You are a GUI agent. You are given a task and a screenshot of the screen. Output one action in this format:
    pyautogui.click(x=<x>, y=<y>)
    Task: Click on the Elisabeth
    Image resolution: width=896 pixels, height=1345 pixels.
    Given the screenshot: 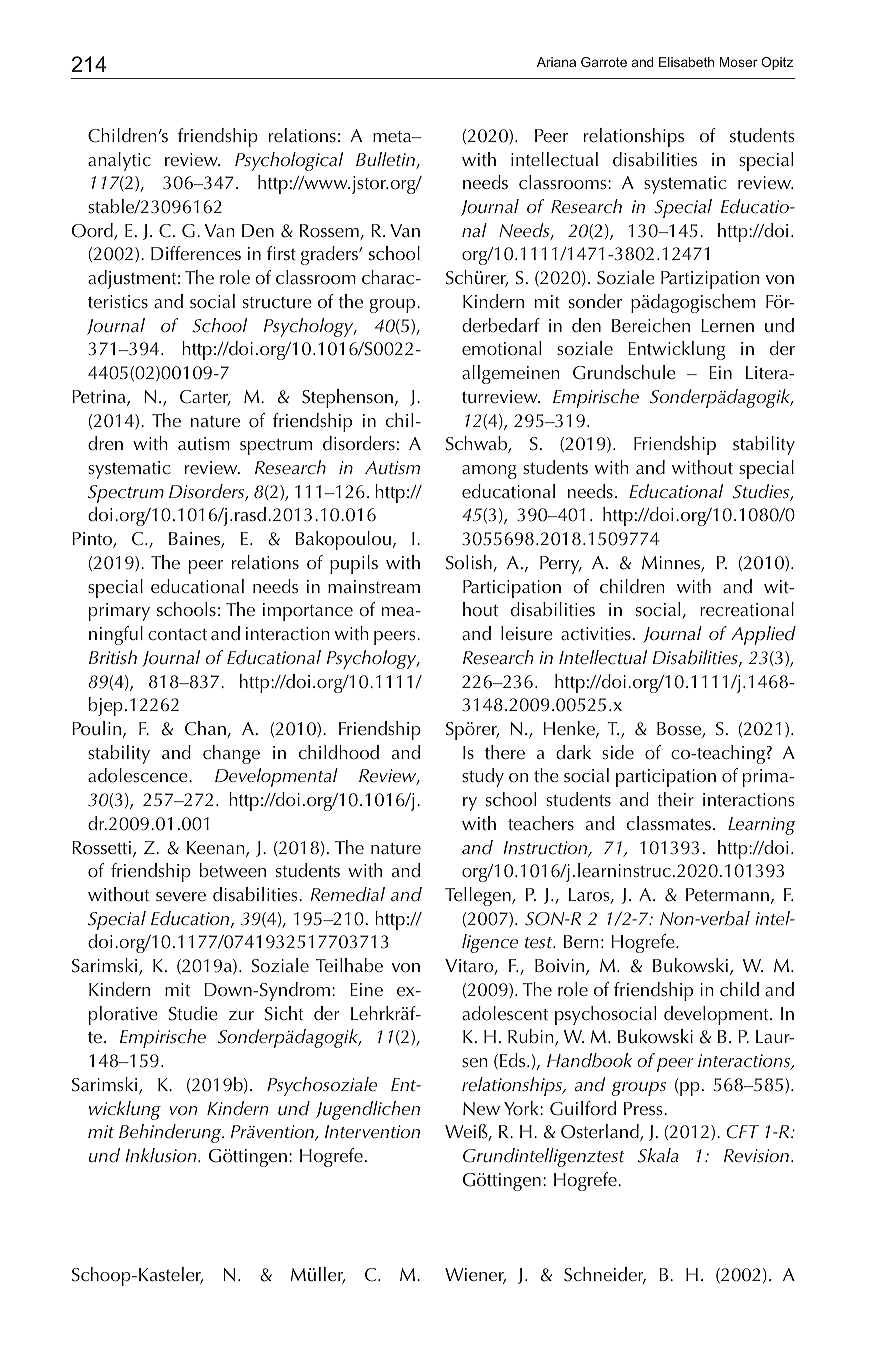 What is the action you would take?
    pyautogui.click(x=686, y=62)
